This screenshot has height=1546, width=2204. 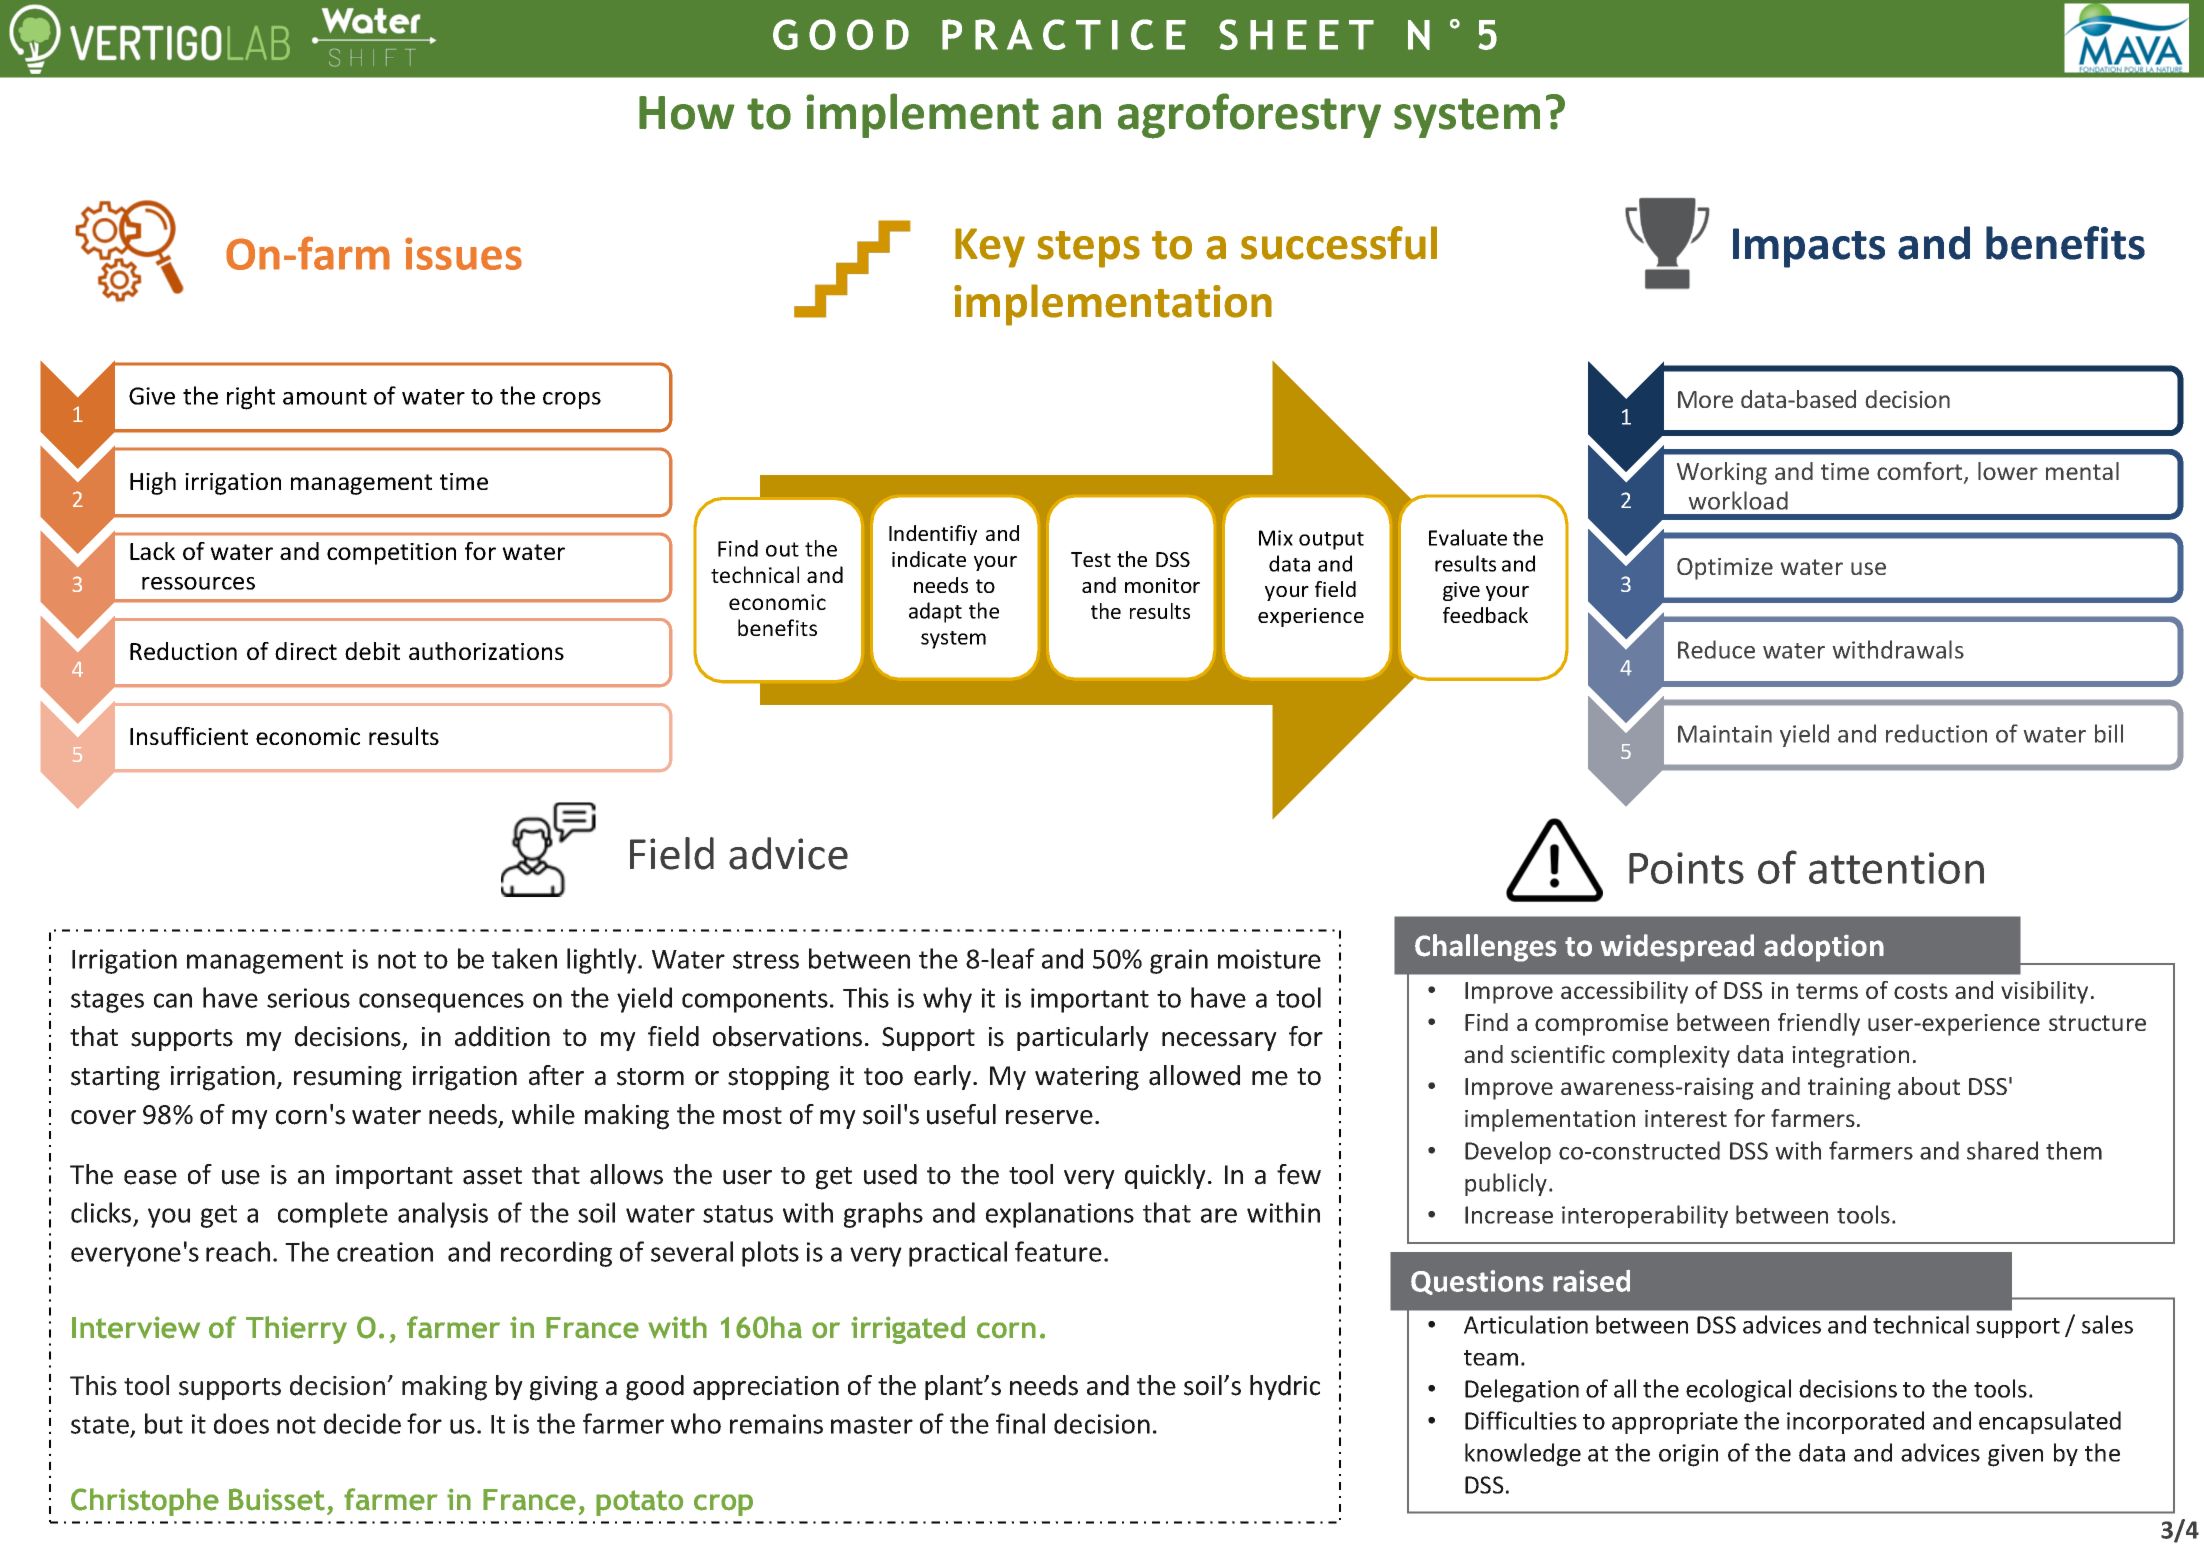 What do you see at coordinates (1809, 248) in the screenshot?
I see `Impacts` at bounding box center [1809, 248].
